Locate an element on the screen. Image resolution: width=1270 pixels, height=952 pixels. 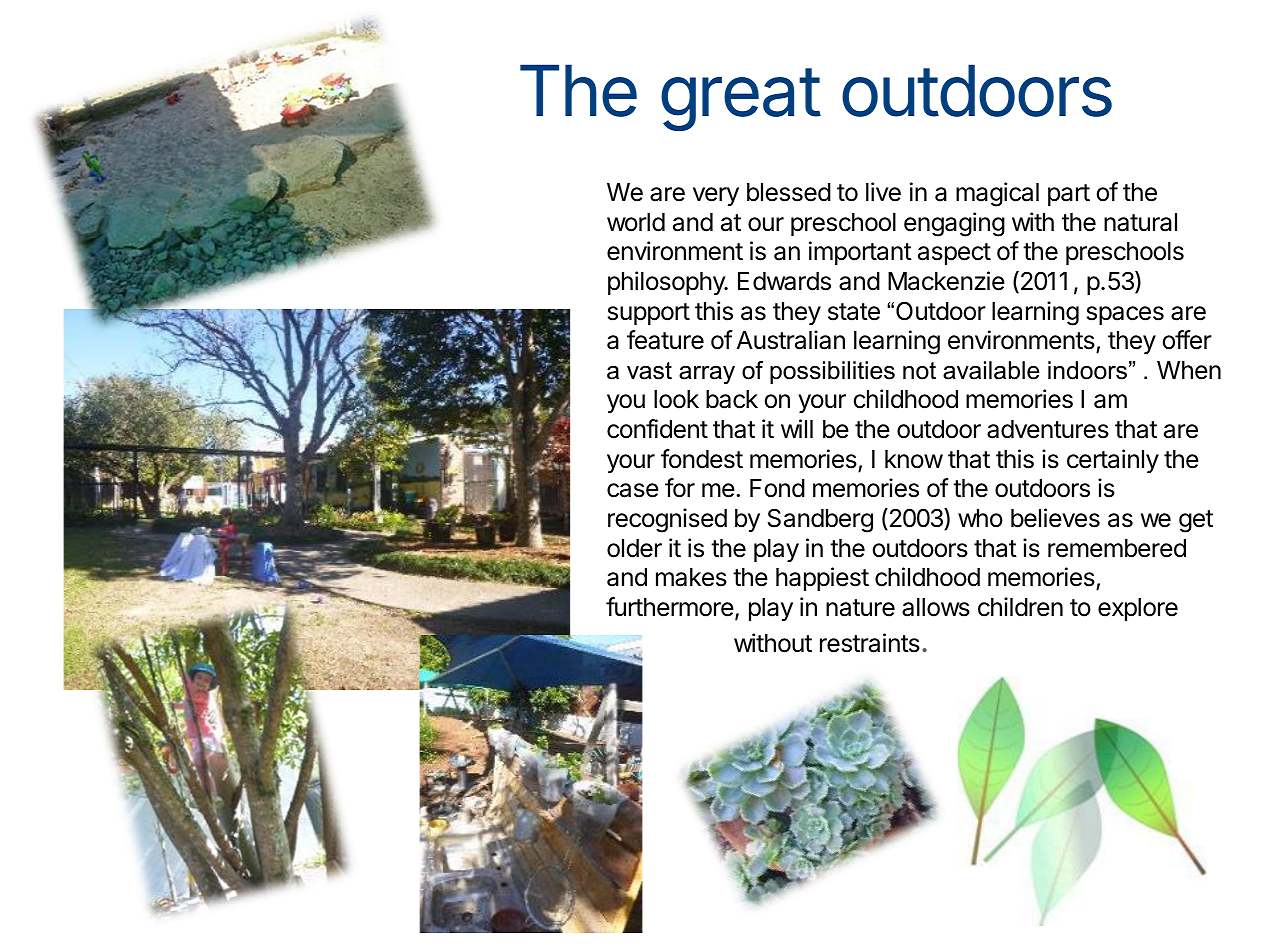
confident is located at coordinates (657, 429).
